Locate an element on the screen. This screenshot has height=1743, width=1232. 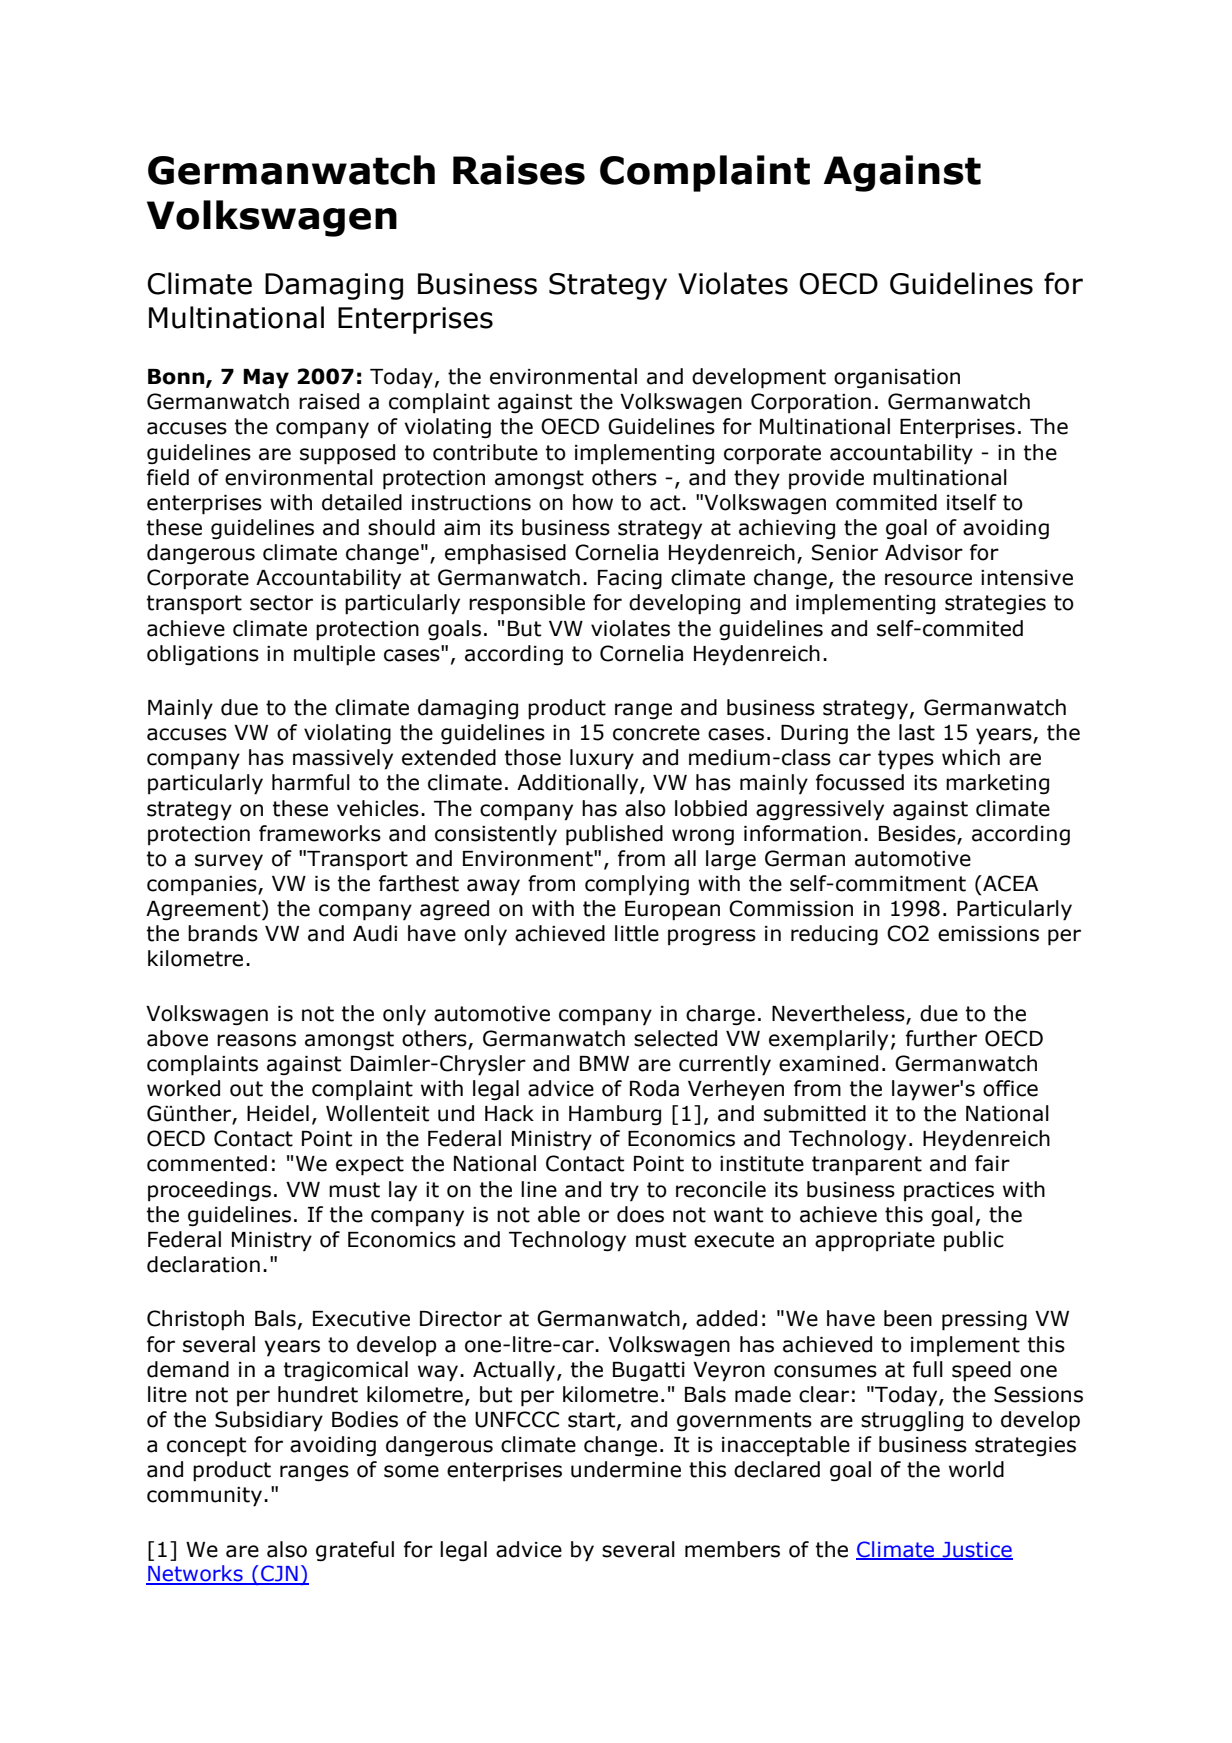
undermine is located at coordinates (626, 1469).
